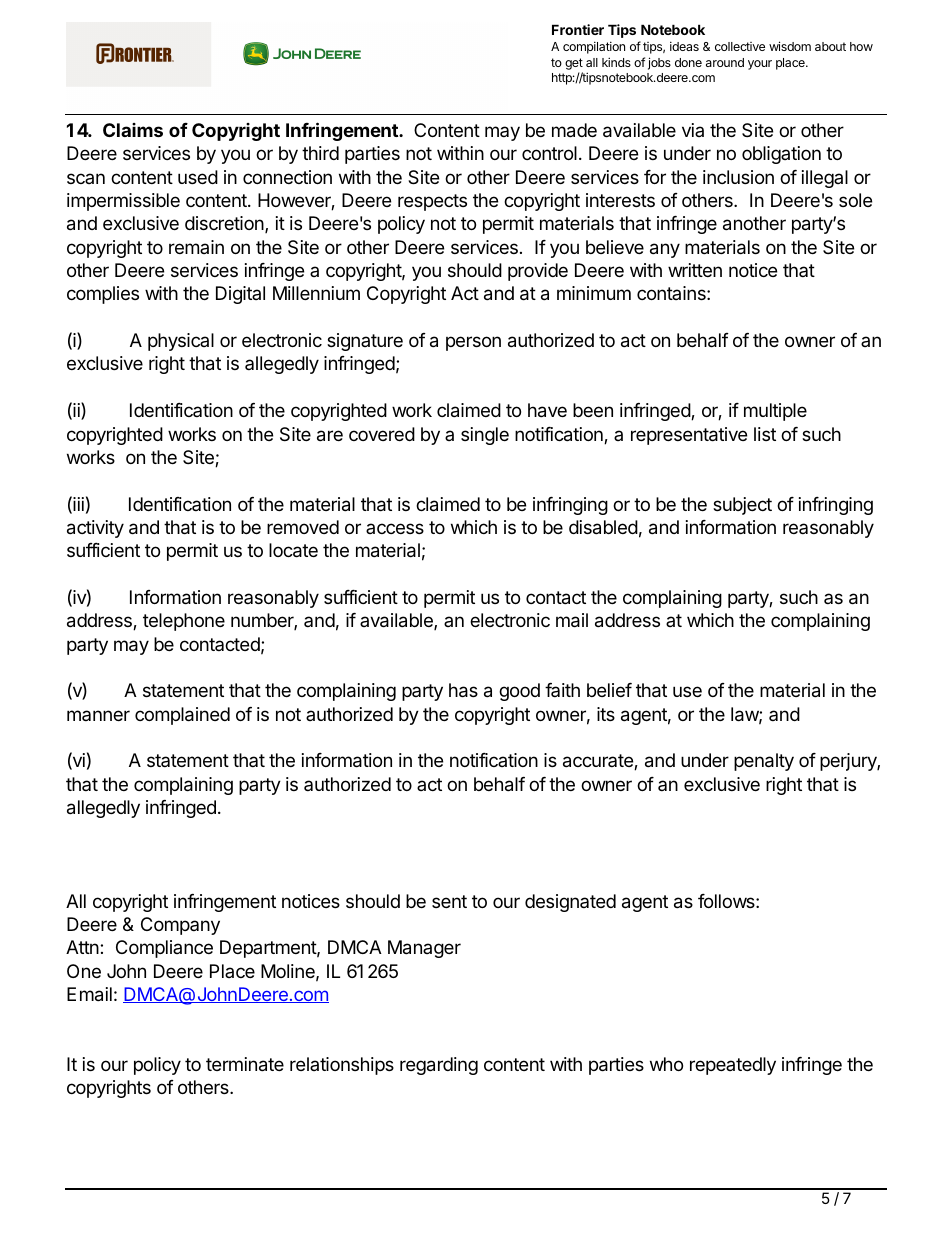 The height and width of the document is (1233, 952). I want to click on physical, so click(181, 342).
